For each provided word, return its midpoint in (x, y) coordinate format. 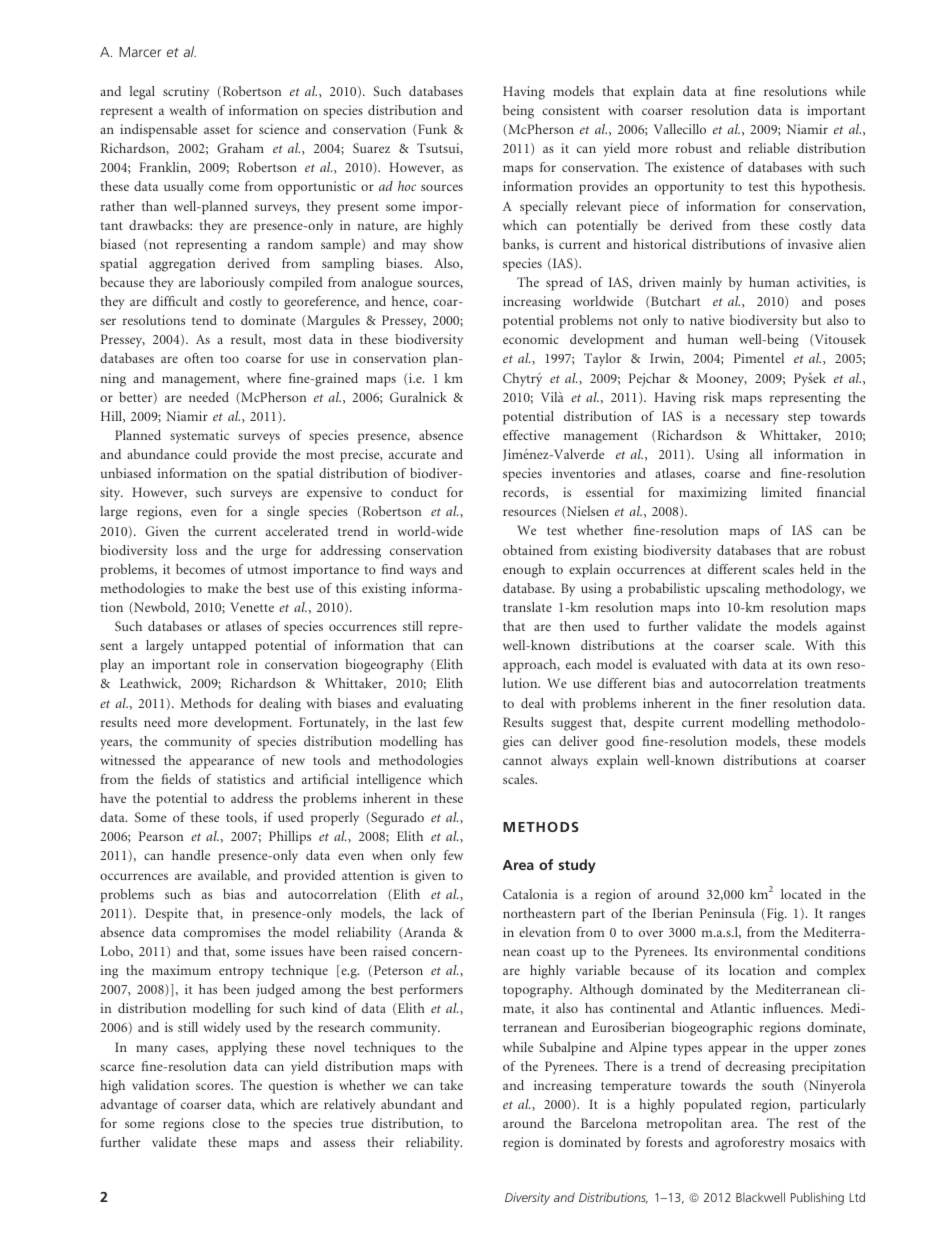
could (211, 454)
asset (217, 130)
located (801, 894)
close (226, 1123)
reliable (769, 148)
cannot (522, 761)
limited (781, 492)
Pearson (161, 836)
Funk (431, 129)
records (525, 493)
